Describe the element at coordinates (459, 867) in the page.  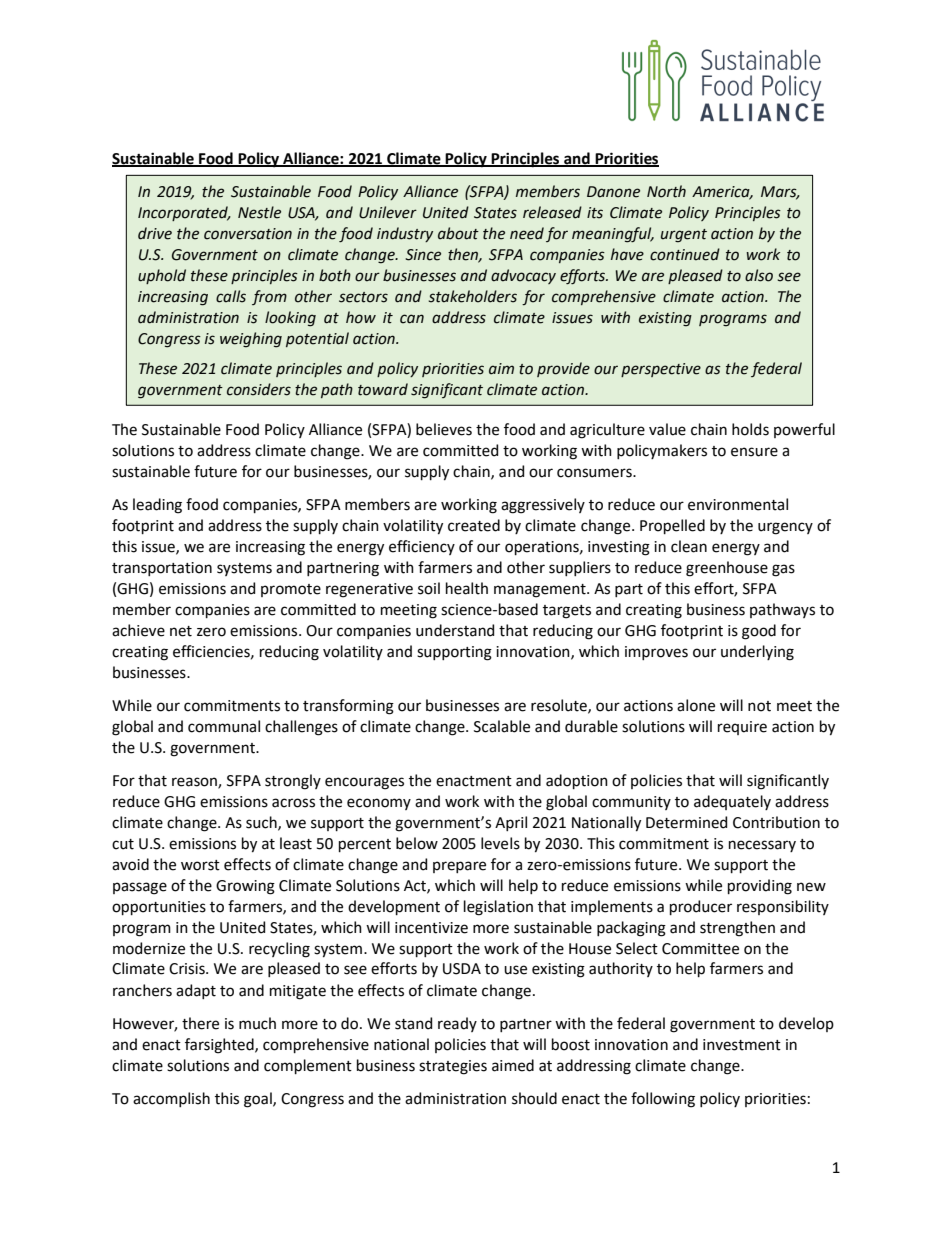
I see `prepare` at that location.
